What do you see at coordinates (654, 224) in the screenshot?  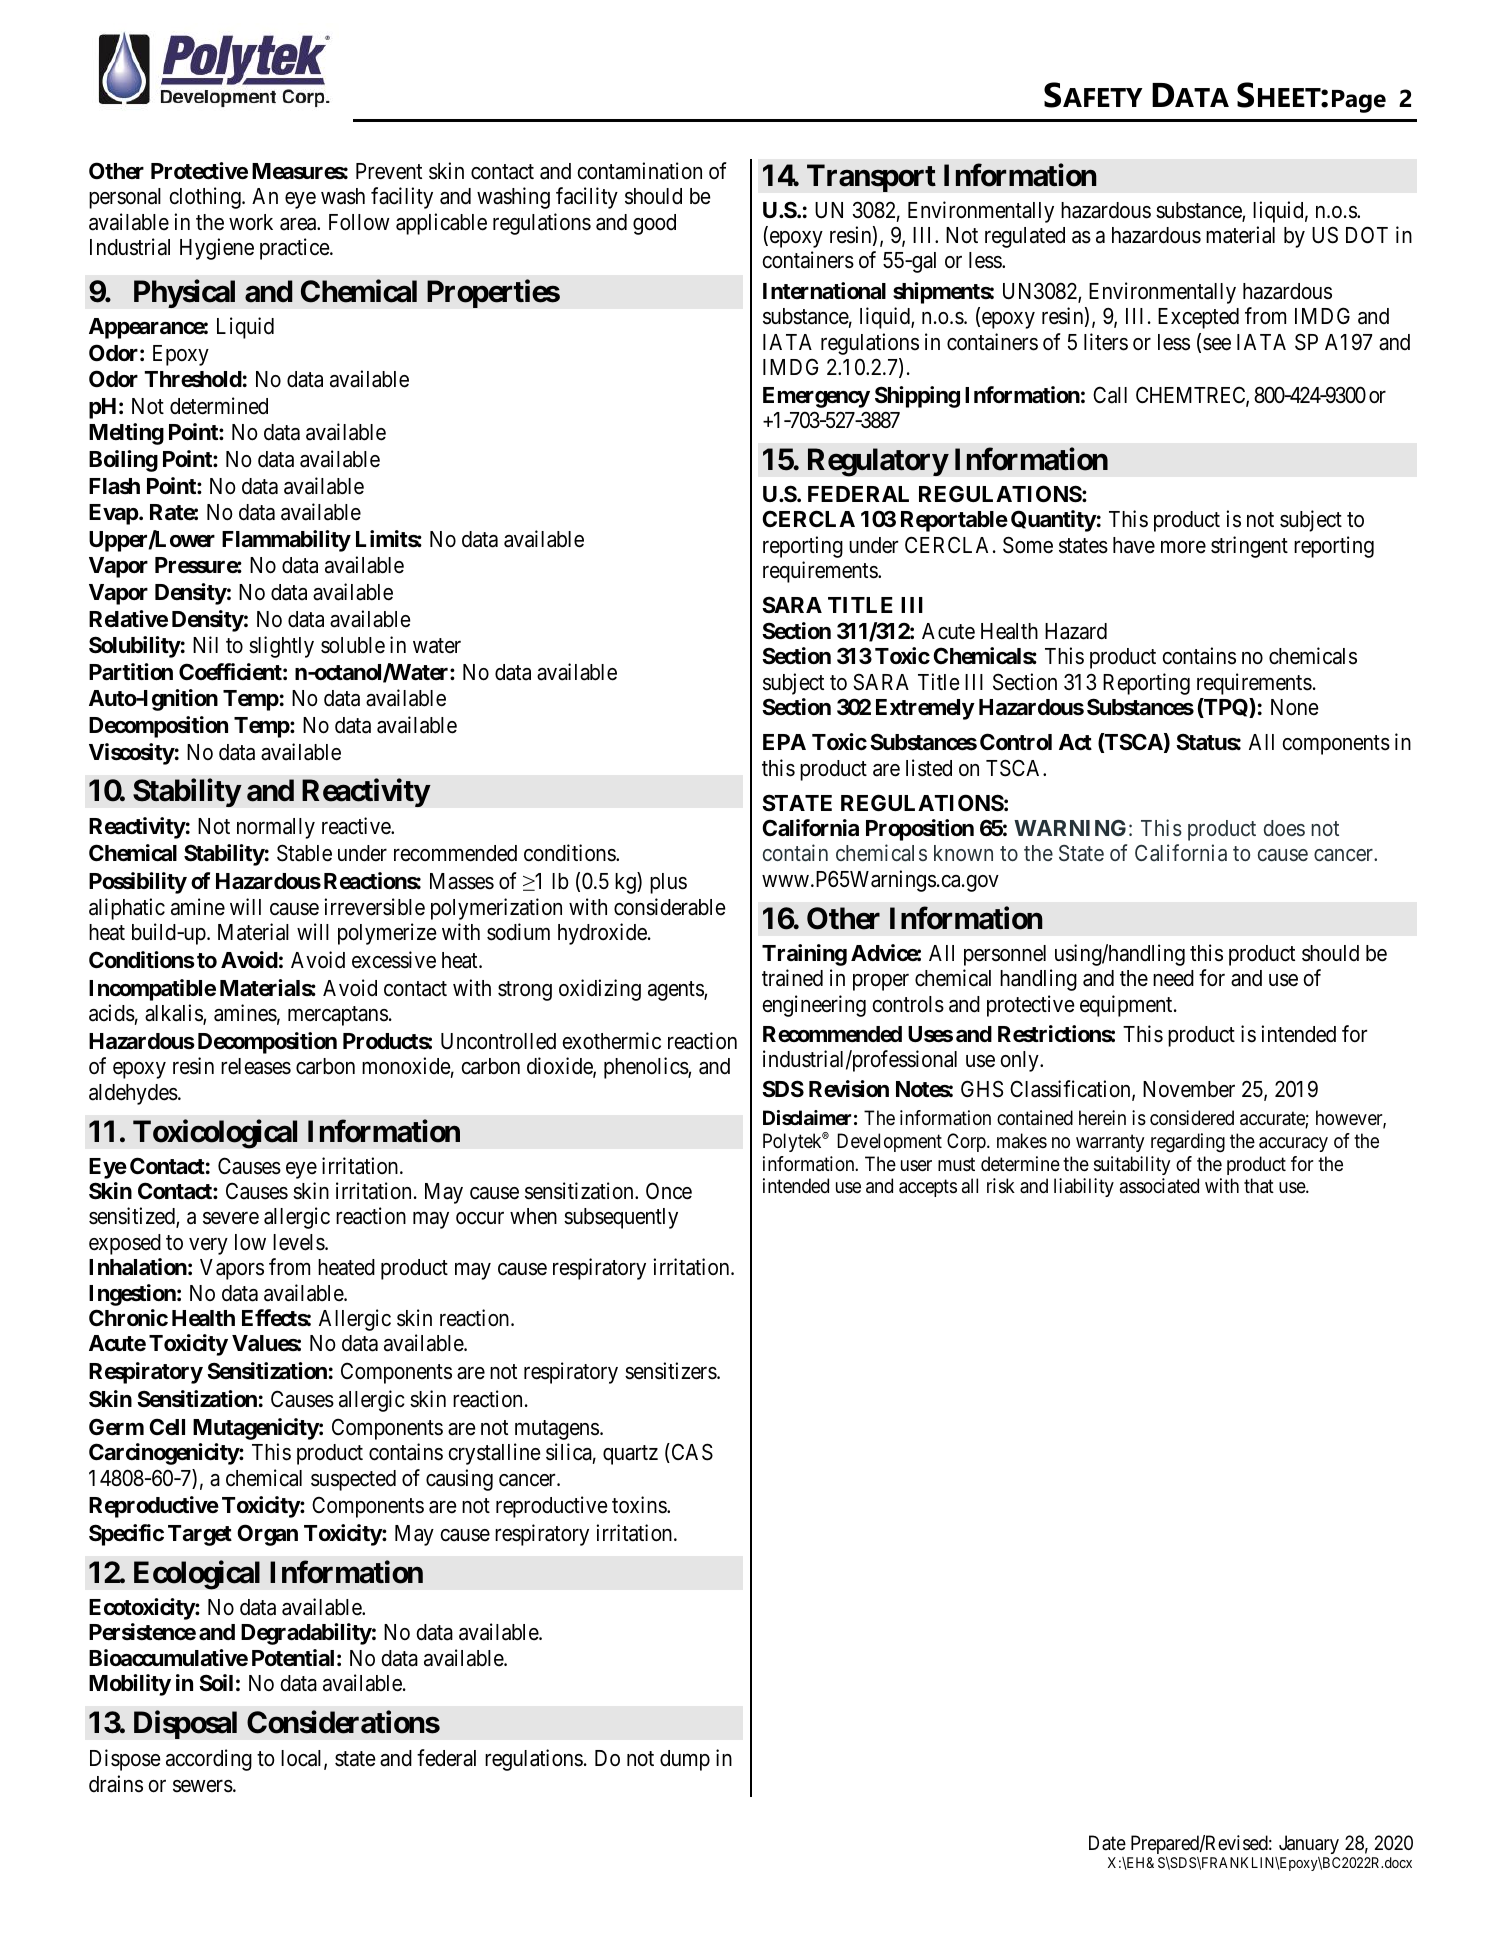 I see `good` at bounding box center [654, 224].
